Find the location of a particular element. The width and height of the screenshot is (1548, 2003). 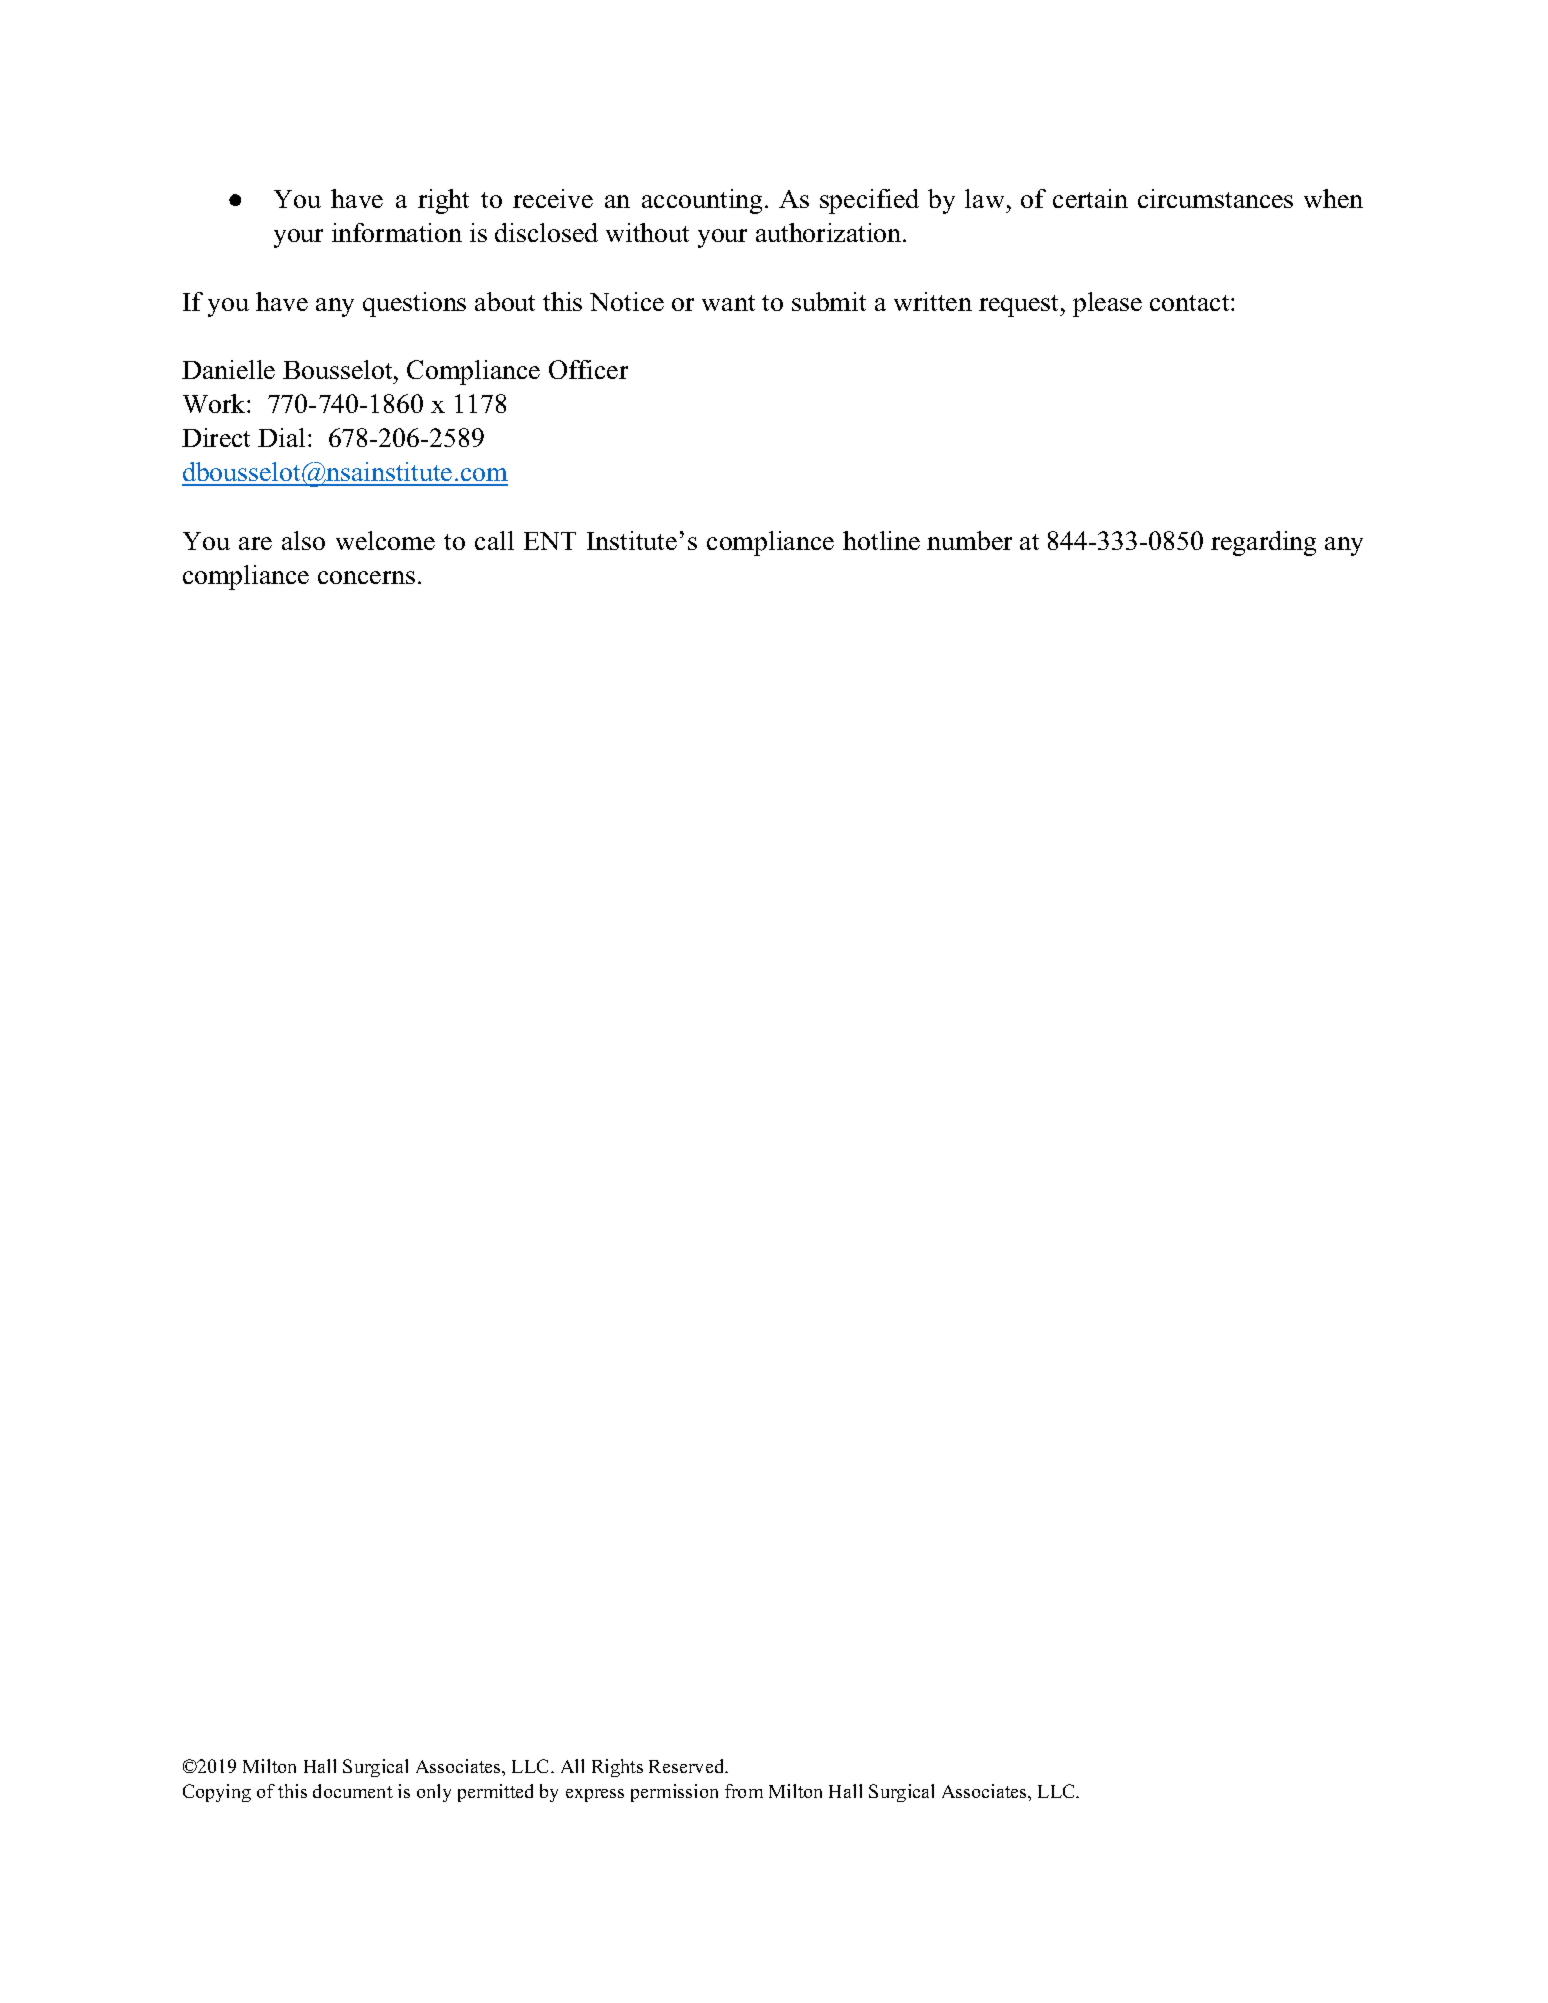

welcome is located at coordinates (385, 540).
